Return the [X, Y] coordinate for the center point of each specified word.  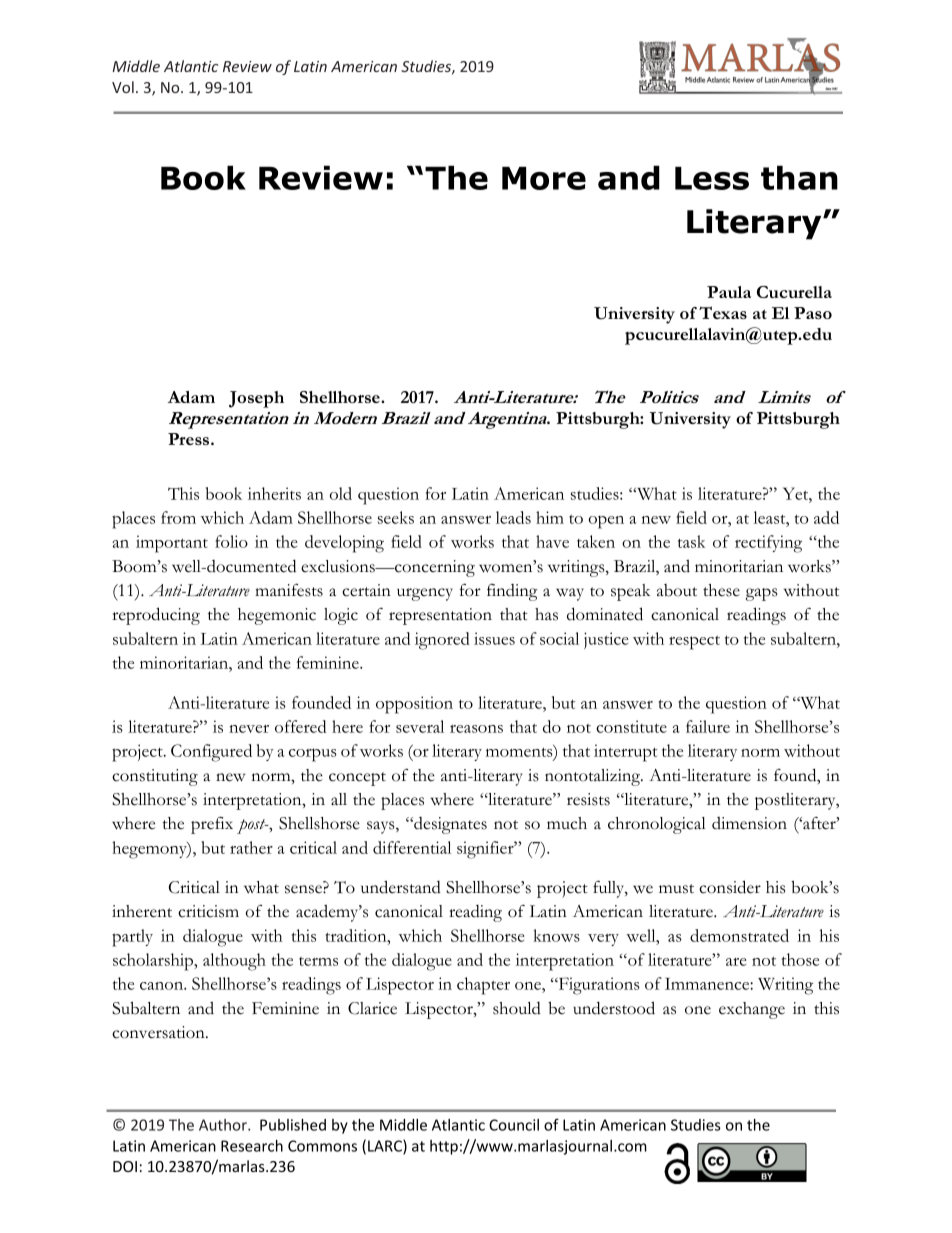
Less [712, 178]
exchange [752, 1010]
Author [224, 1125]
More [544, 178]
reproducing [156, 616]
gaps [761, 594]
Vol [123, 87]
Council [514, 1125]
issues [494, 638]
